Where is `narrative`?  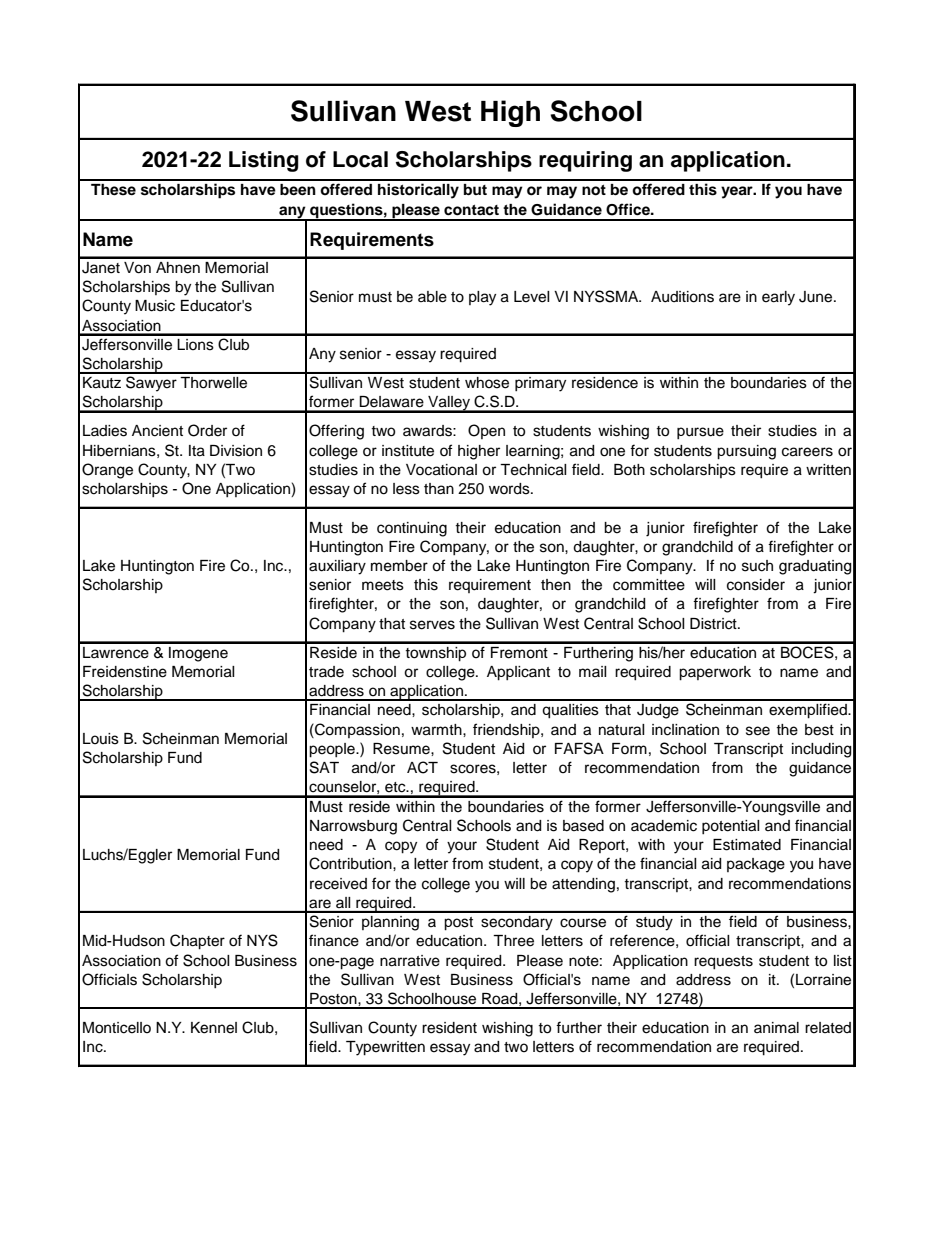
narrative is located at coordinates (410, 961).
